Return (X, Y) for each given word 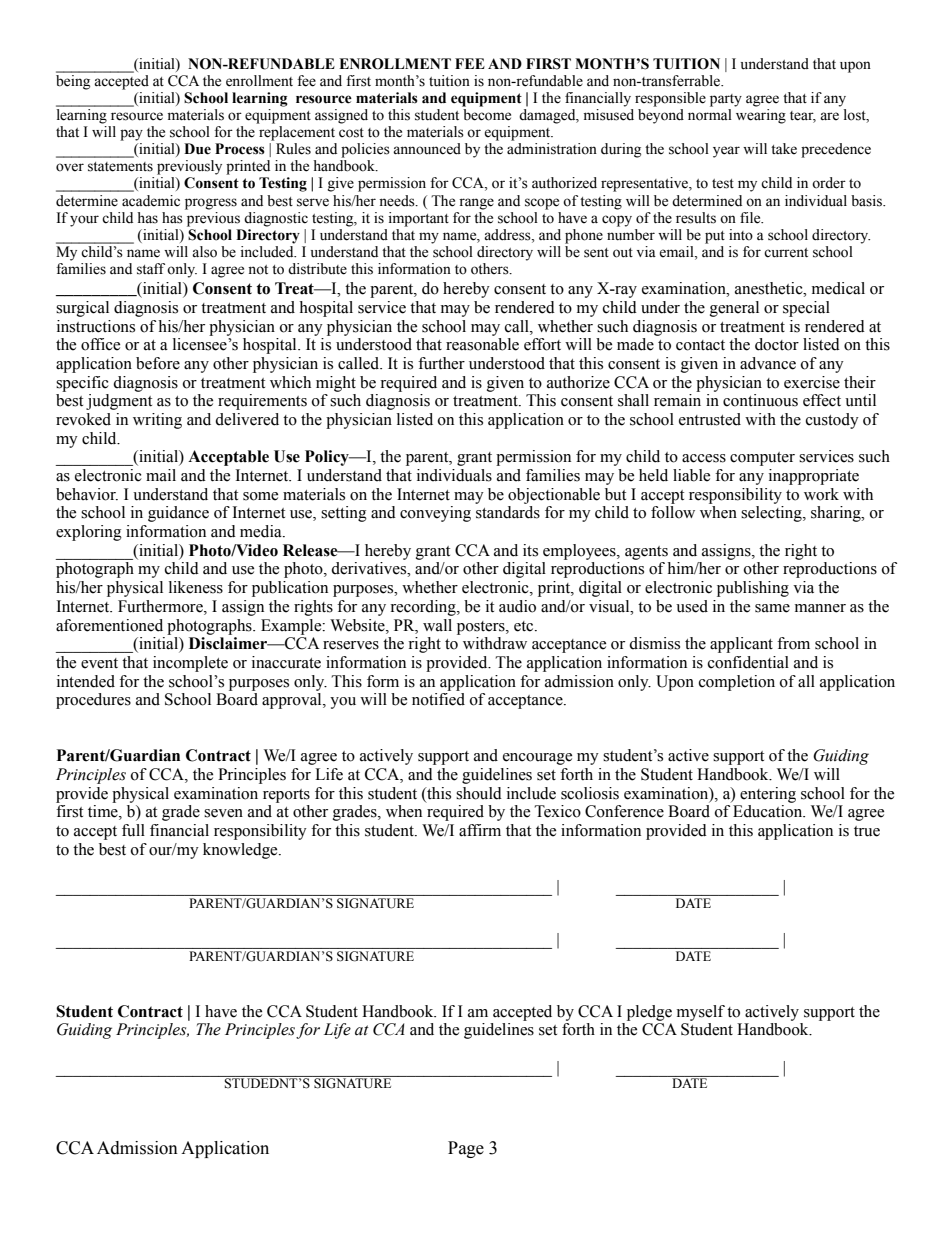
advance (768, 363)
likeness (196, 587)
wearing (761, 116)
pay (131, 135)
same (772, 608)
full (133, 830)
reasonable (482, 344)
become (487, 115)
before (158, 363)
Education (769, 811)
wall (437, 625)
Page (466, 1149)
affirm (480, 830)
